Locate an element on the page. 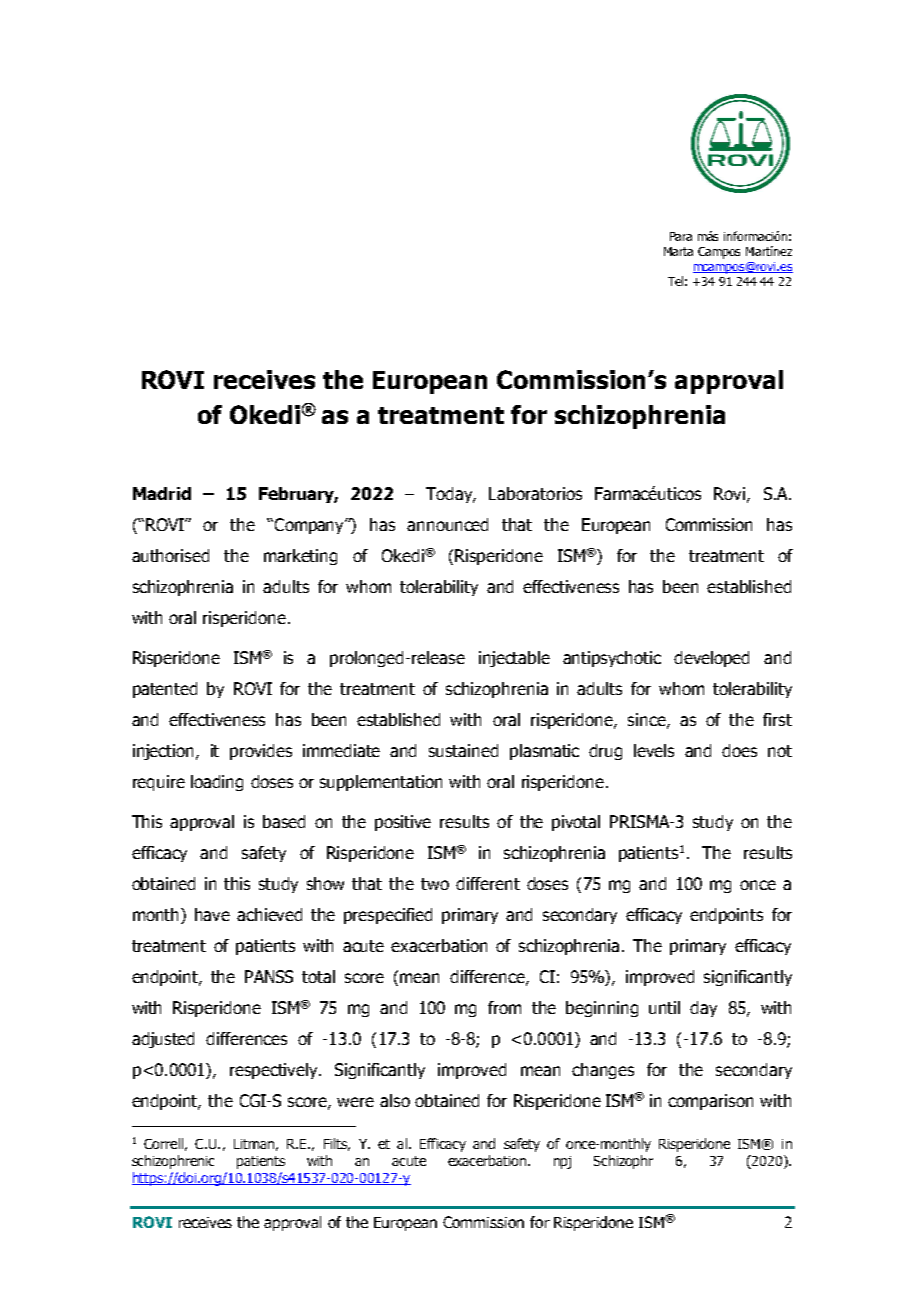  based is located at coordinates (284, 821).
